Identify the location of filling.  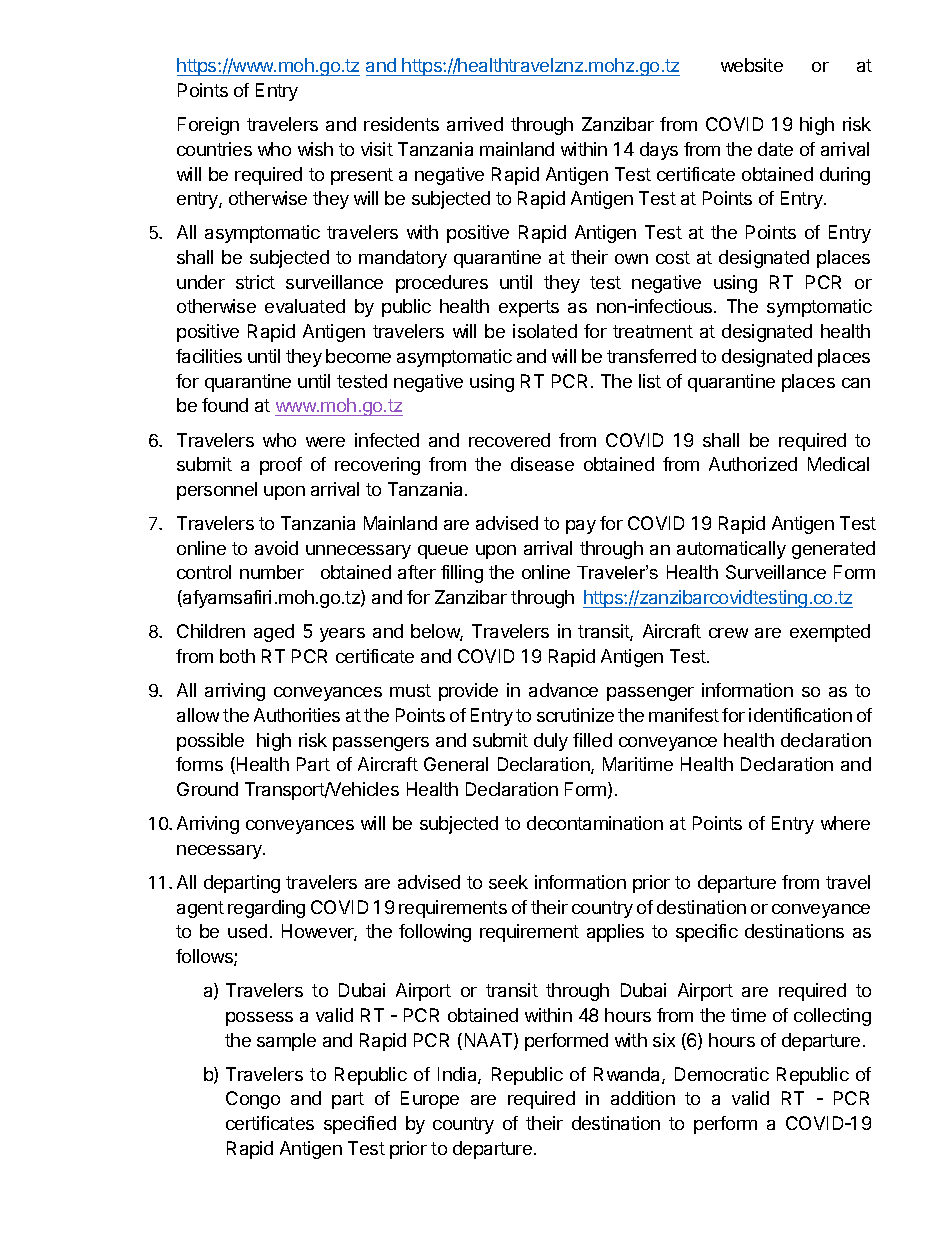
(462, 574).
